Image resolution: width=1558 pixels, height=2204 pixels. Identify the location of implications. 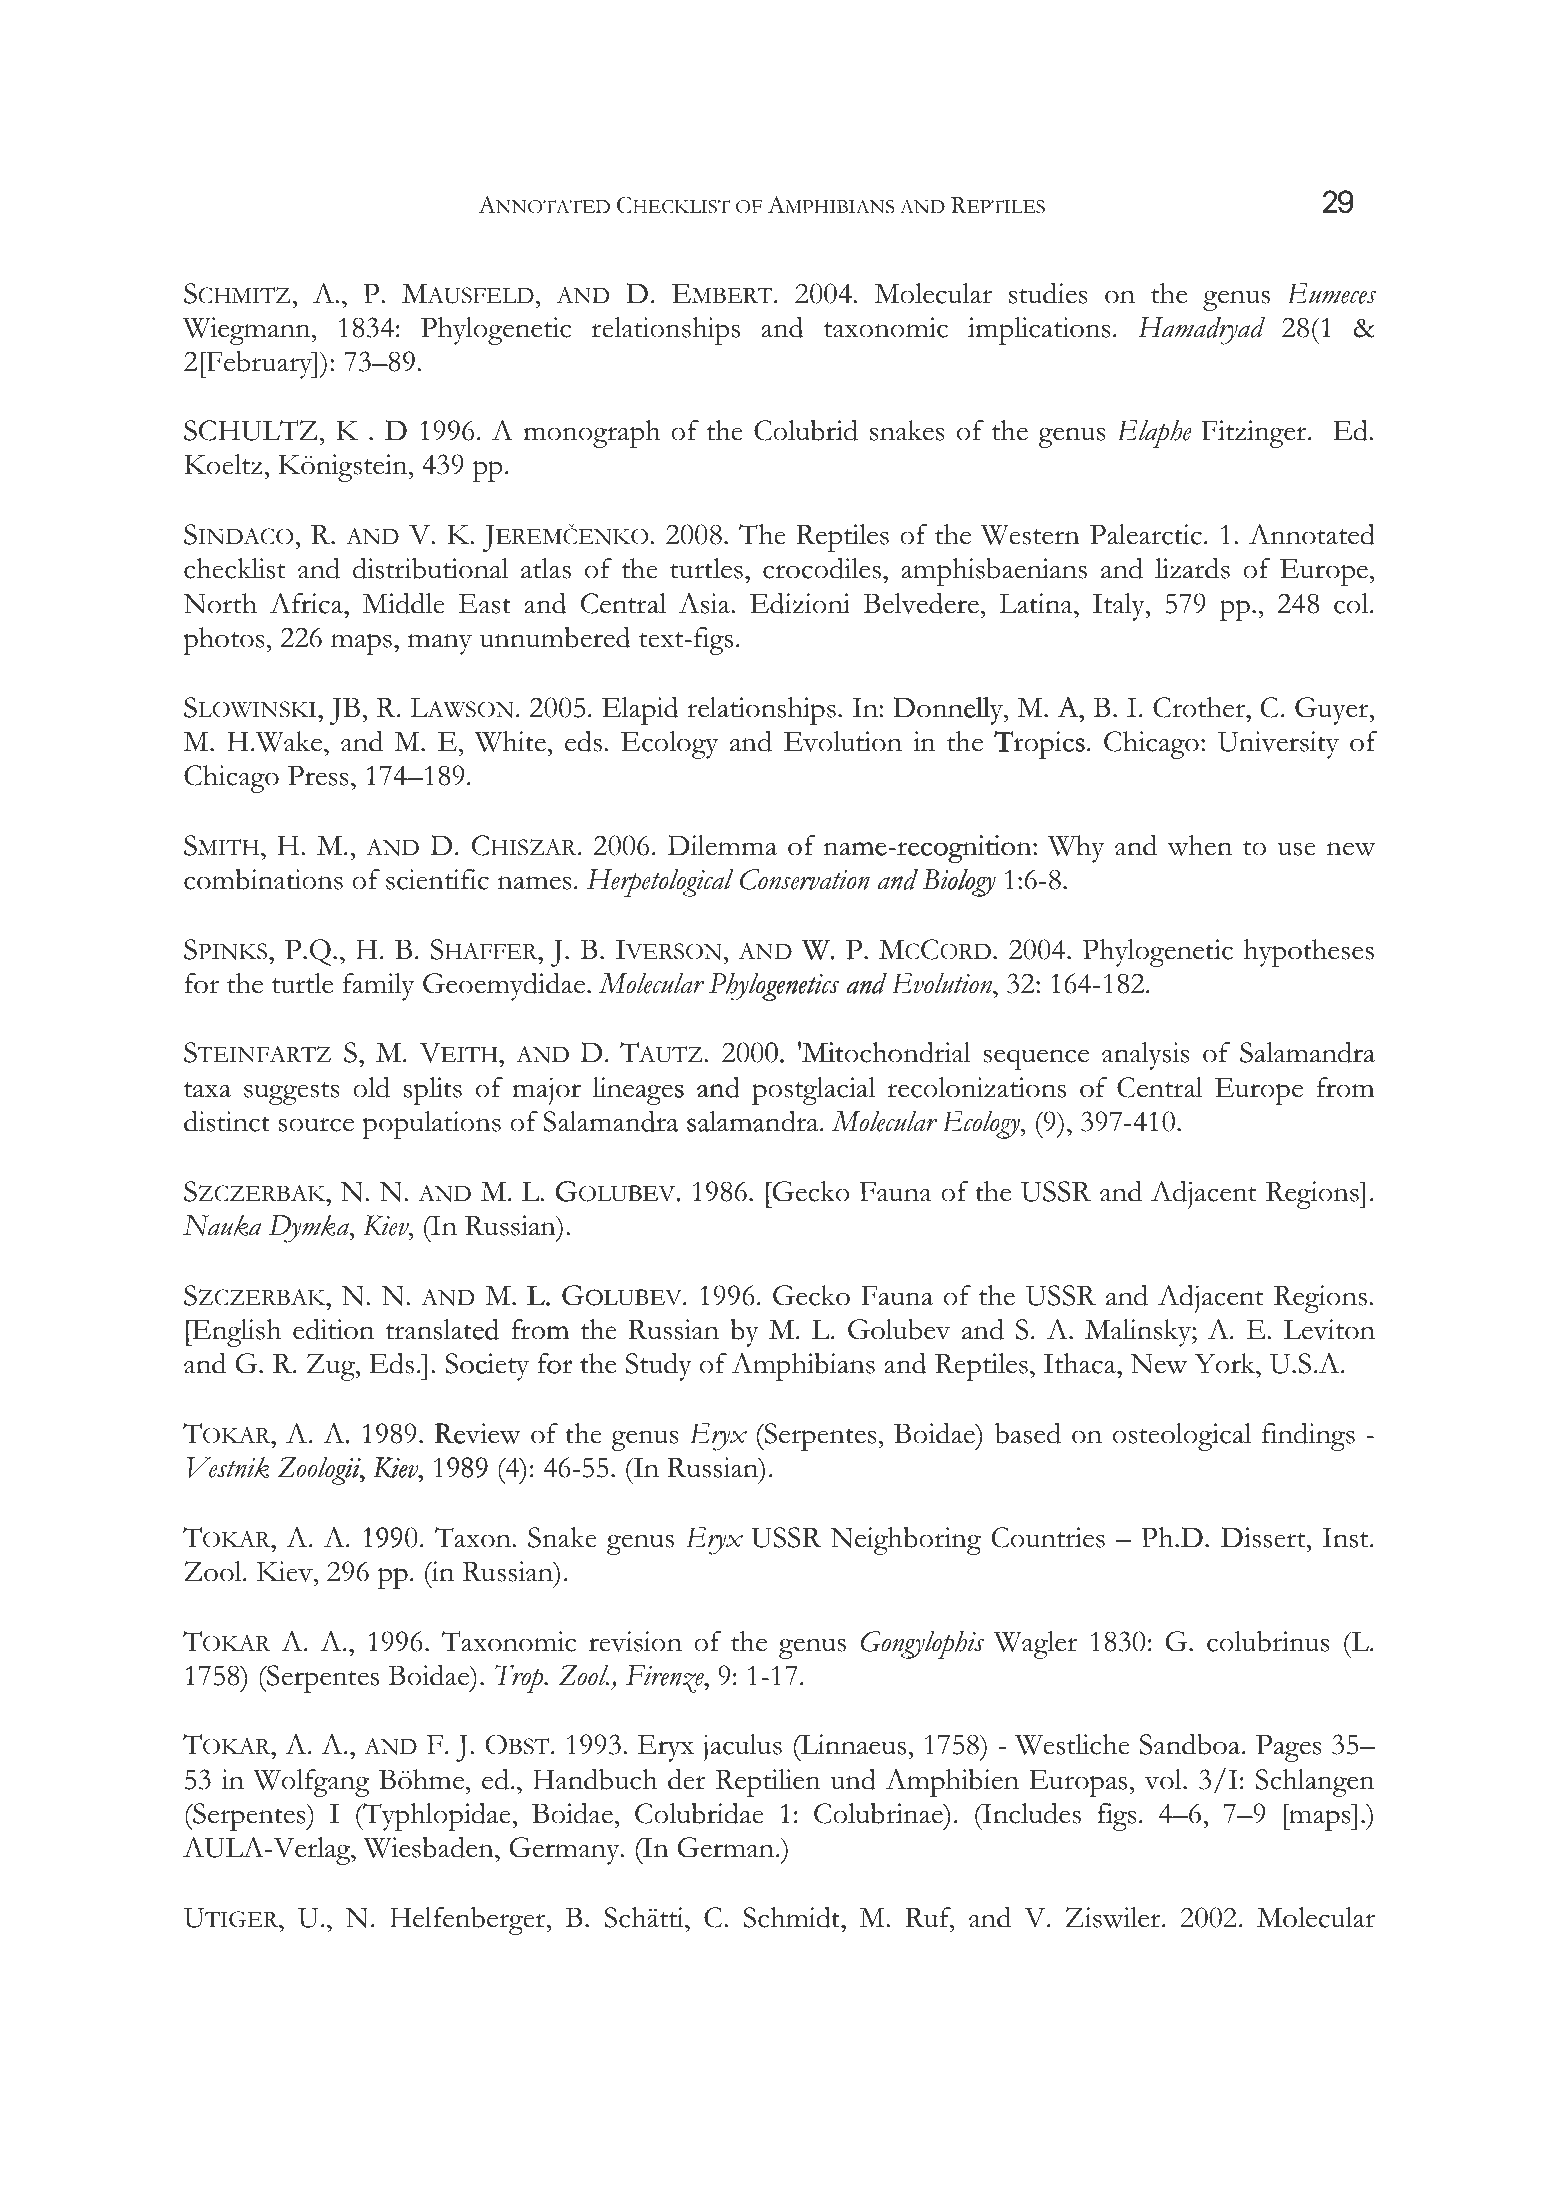
(1039, 331).
